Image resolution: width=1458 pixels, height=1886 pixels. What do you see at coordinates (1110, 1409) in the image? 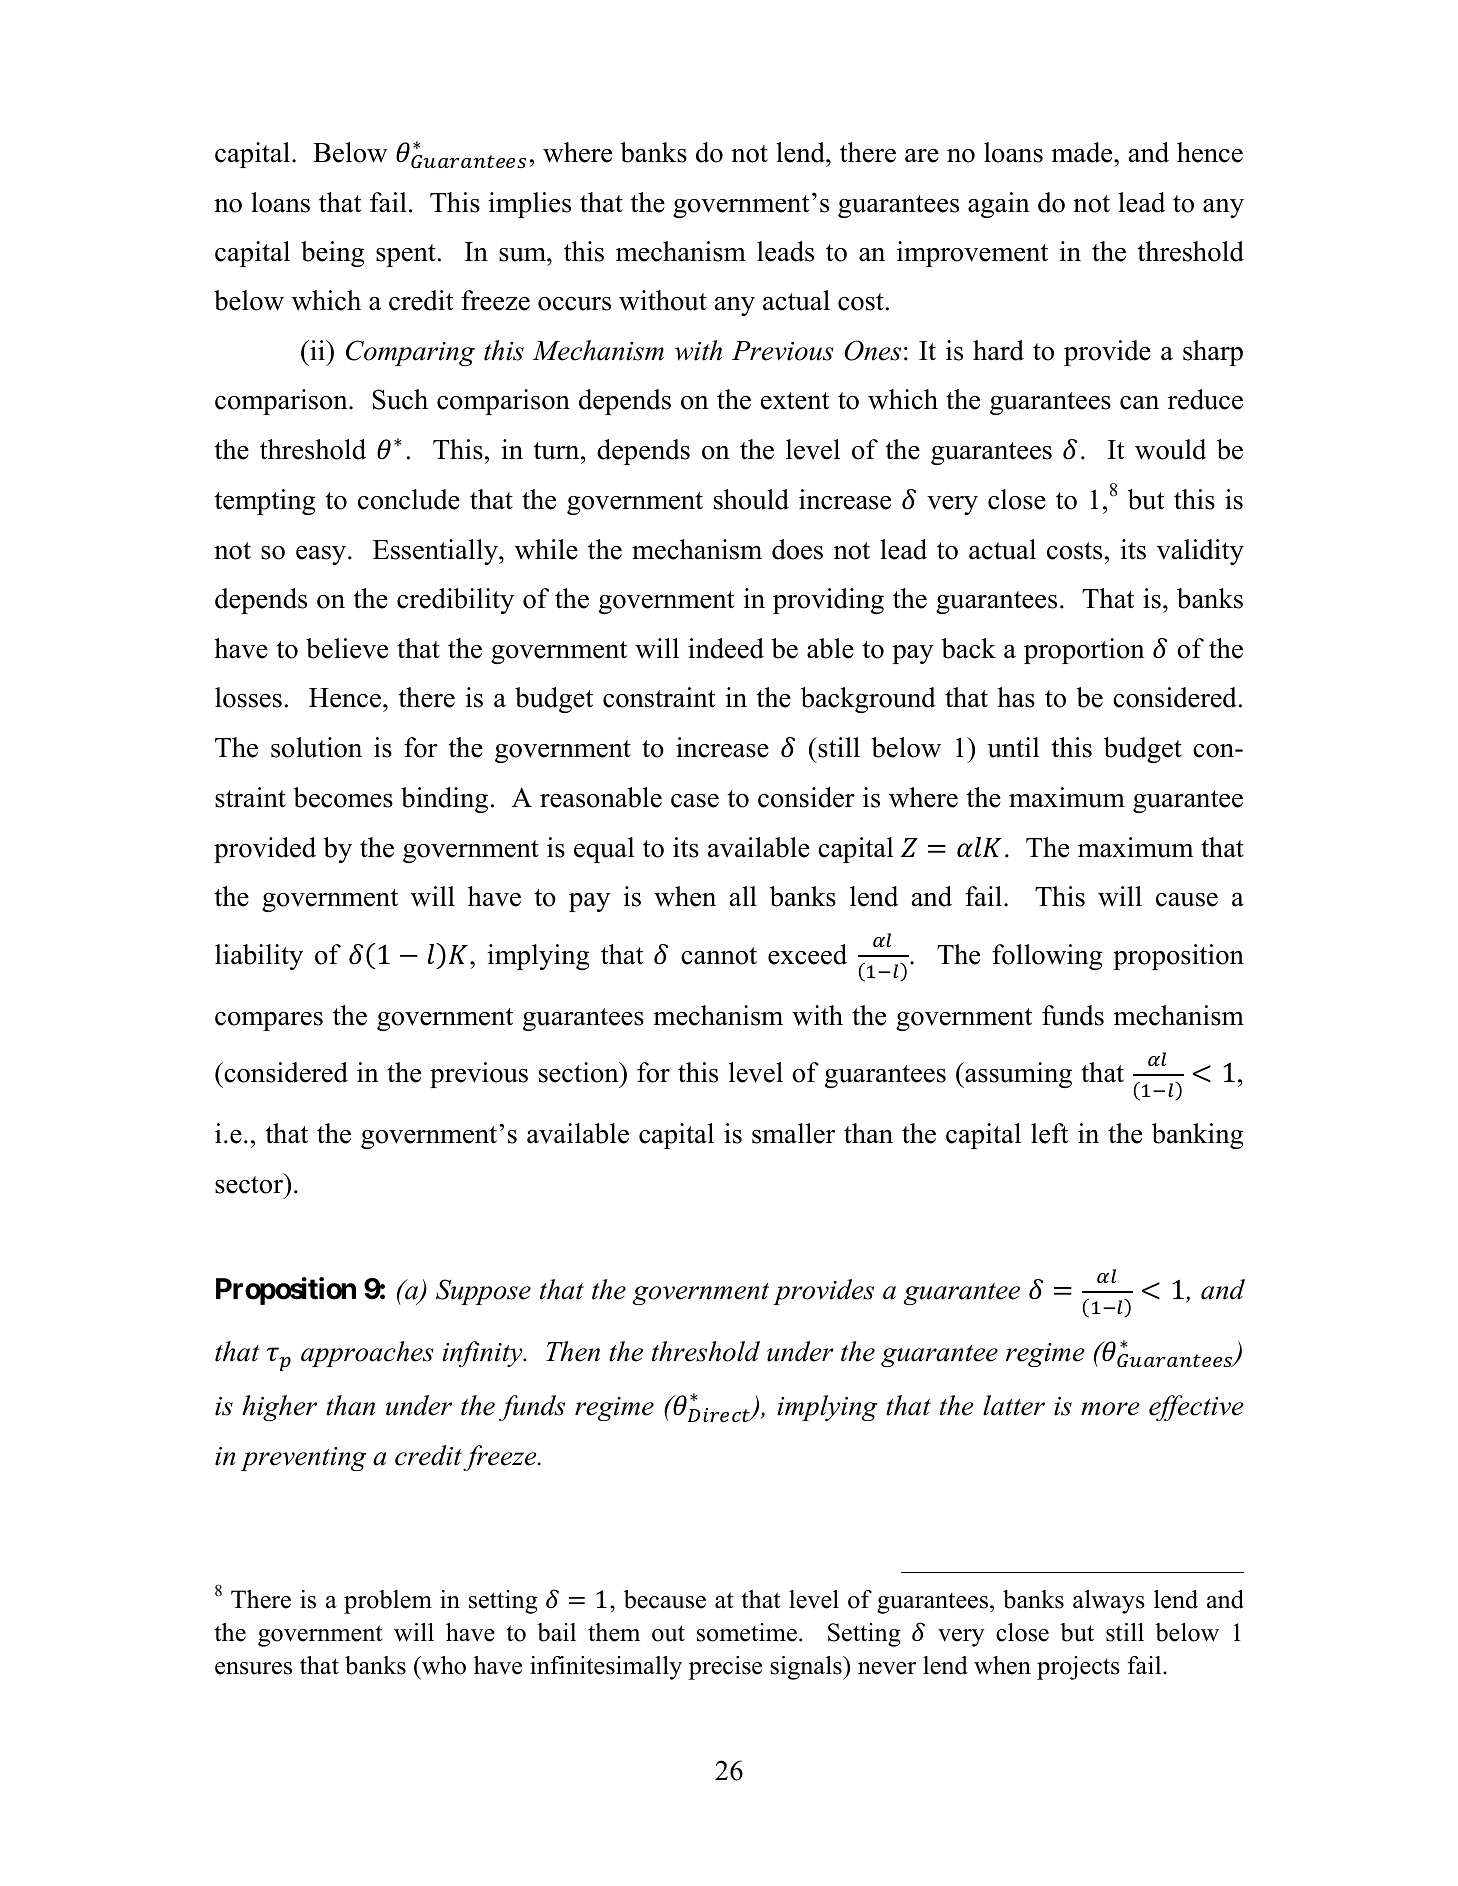
I see `more` at bounding box center [1110, 1409].
